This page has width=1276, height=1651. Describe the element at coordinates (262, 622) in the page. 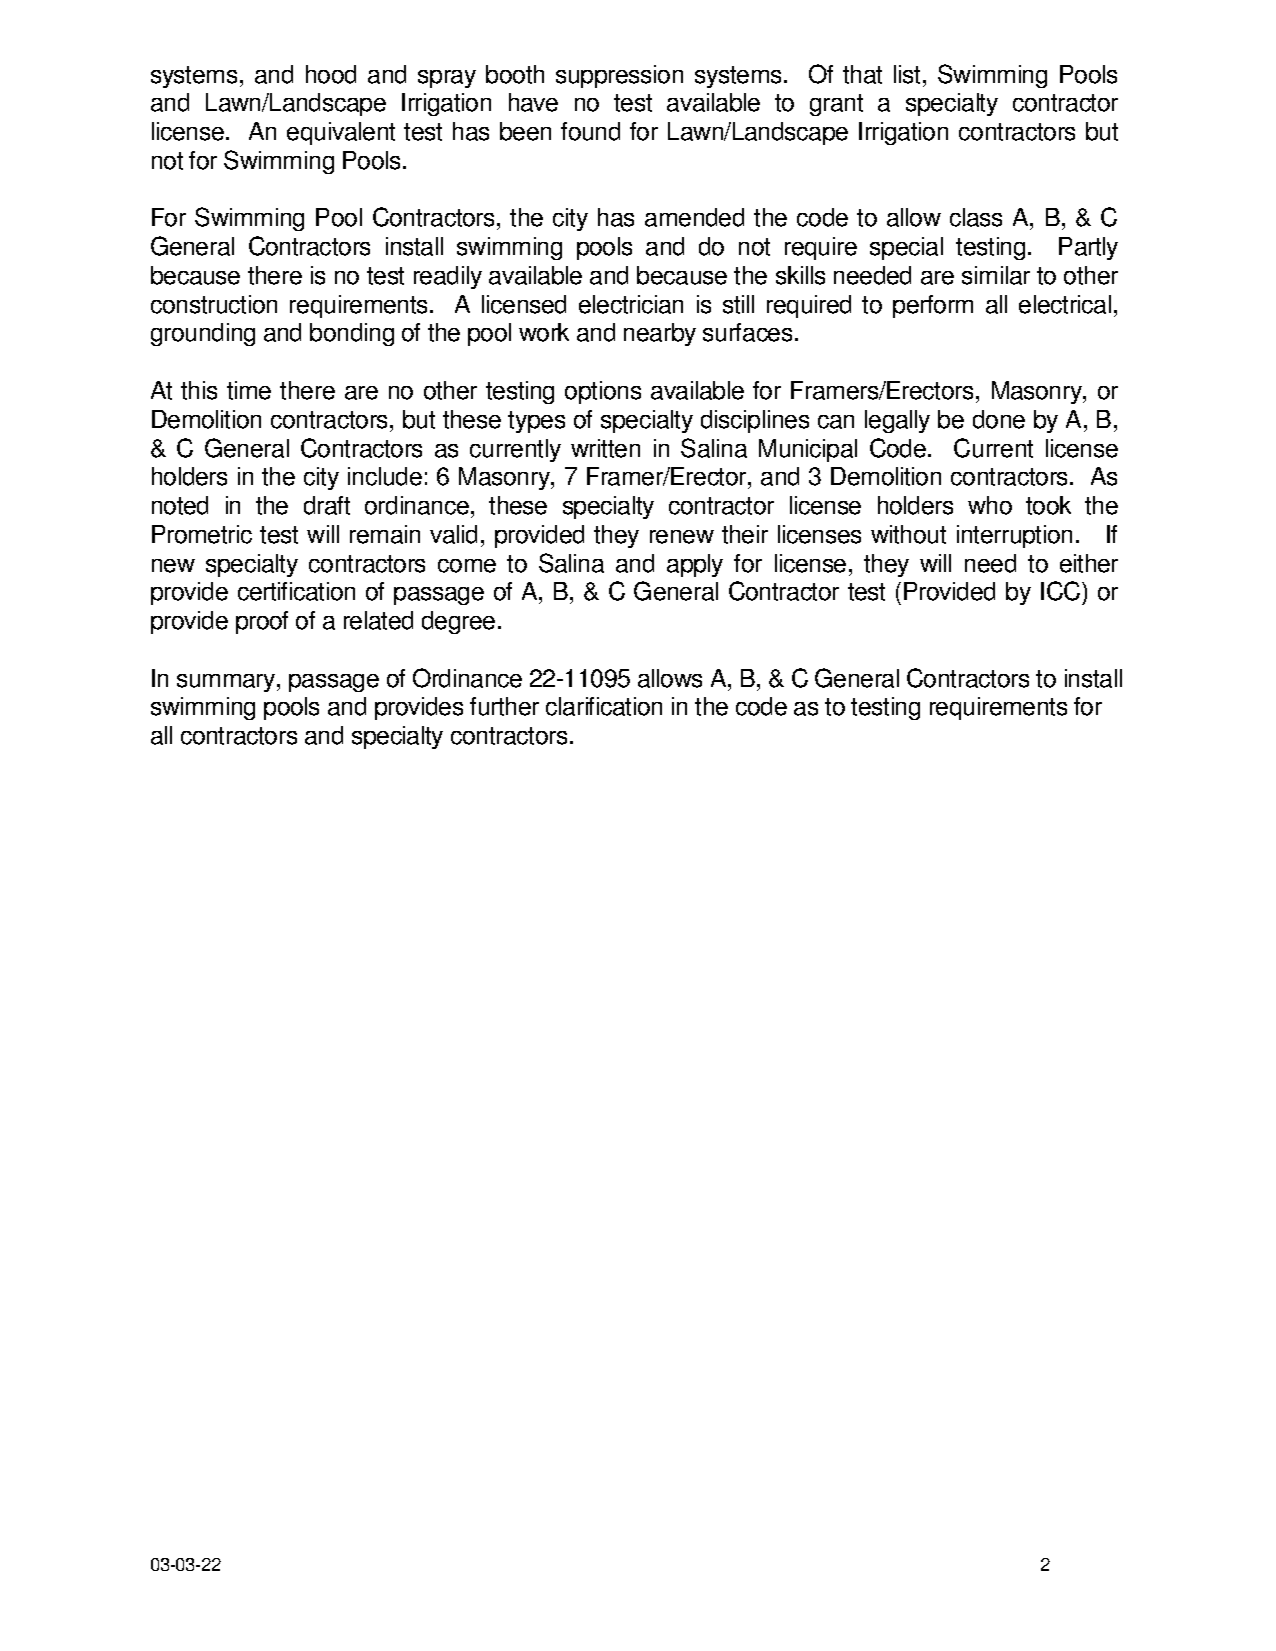

I see `proof` at that location.
